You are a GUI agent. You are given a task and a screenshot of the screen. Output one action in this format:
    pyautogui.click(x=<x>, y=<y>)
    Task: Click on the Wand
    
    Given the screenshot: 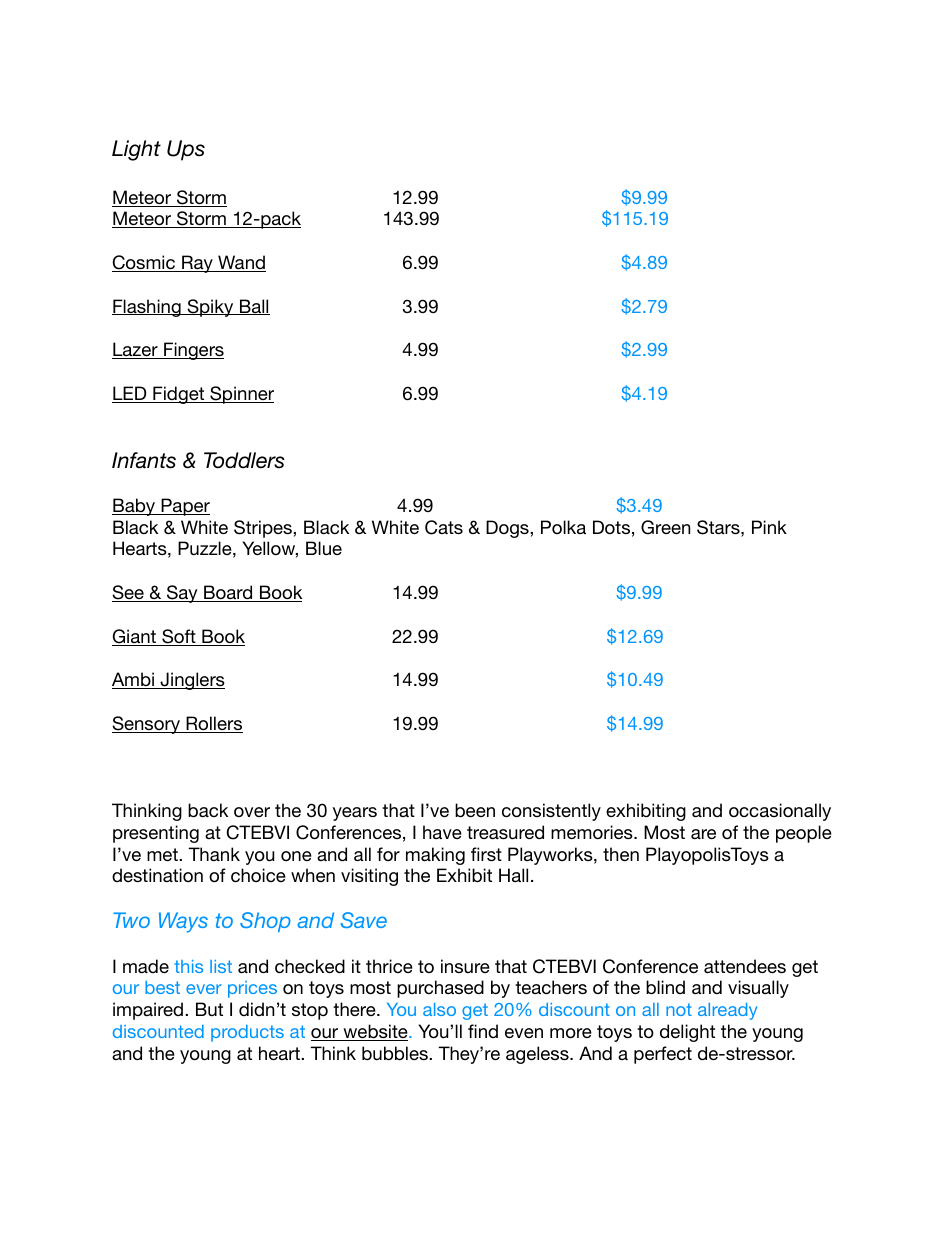 What is the action you would take?
    pyautogui.click(x=241, y=263)
